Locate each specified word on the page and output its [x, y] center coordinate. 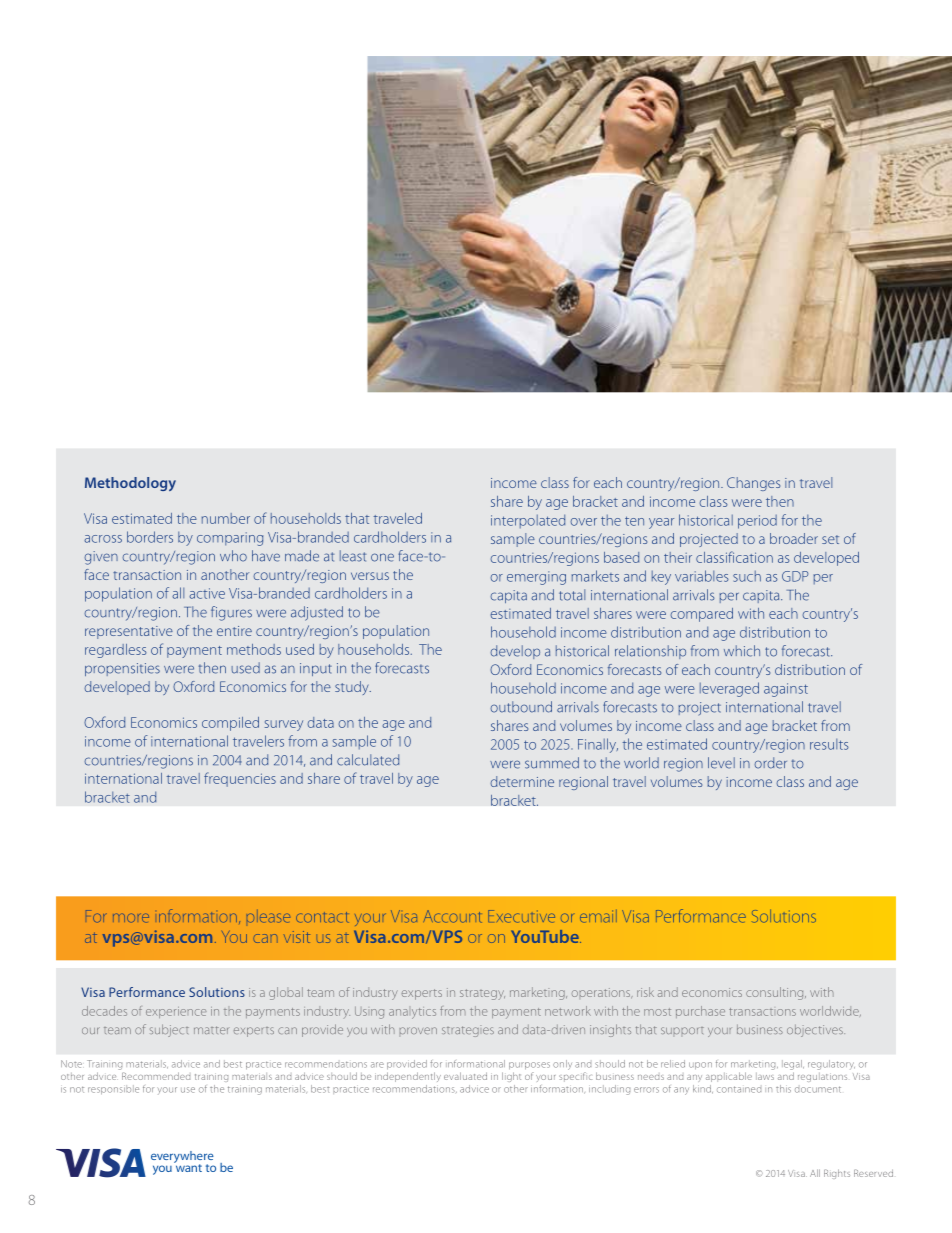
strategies [468, 1031]
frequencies [240, 779]
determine [522, 781]
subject [169, 1030]
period [757, 522]
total [572, 595]
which [742, 651]
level [721, 763]
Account [452, 916]
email [598, 916]
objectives [816, 1031]
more [131, 918]
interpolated [528, 521]
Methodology [130, 484]
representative [129, 632]
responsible [113, 1089]
